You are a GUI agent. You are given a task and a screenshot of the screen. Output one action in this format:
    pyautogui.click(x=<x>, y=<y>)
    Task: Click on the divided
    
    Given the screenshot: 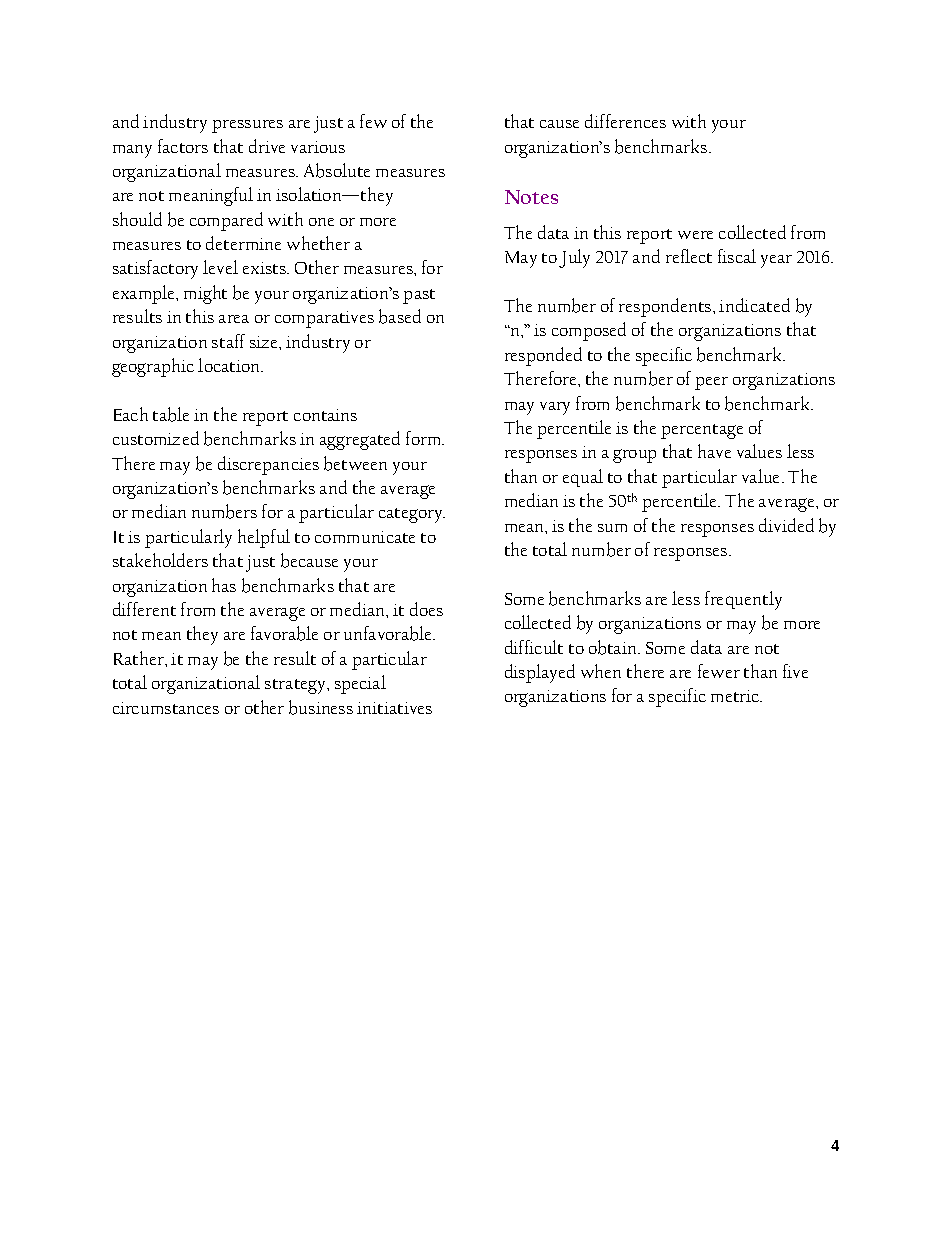 What is the action you would take?
    pyautogui.click(x=786, y=525)
